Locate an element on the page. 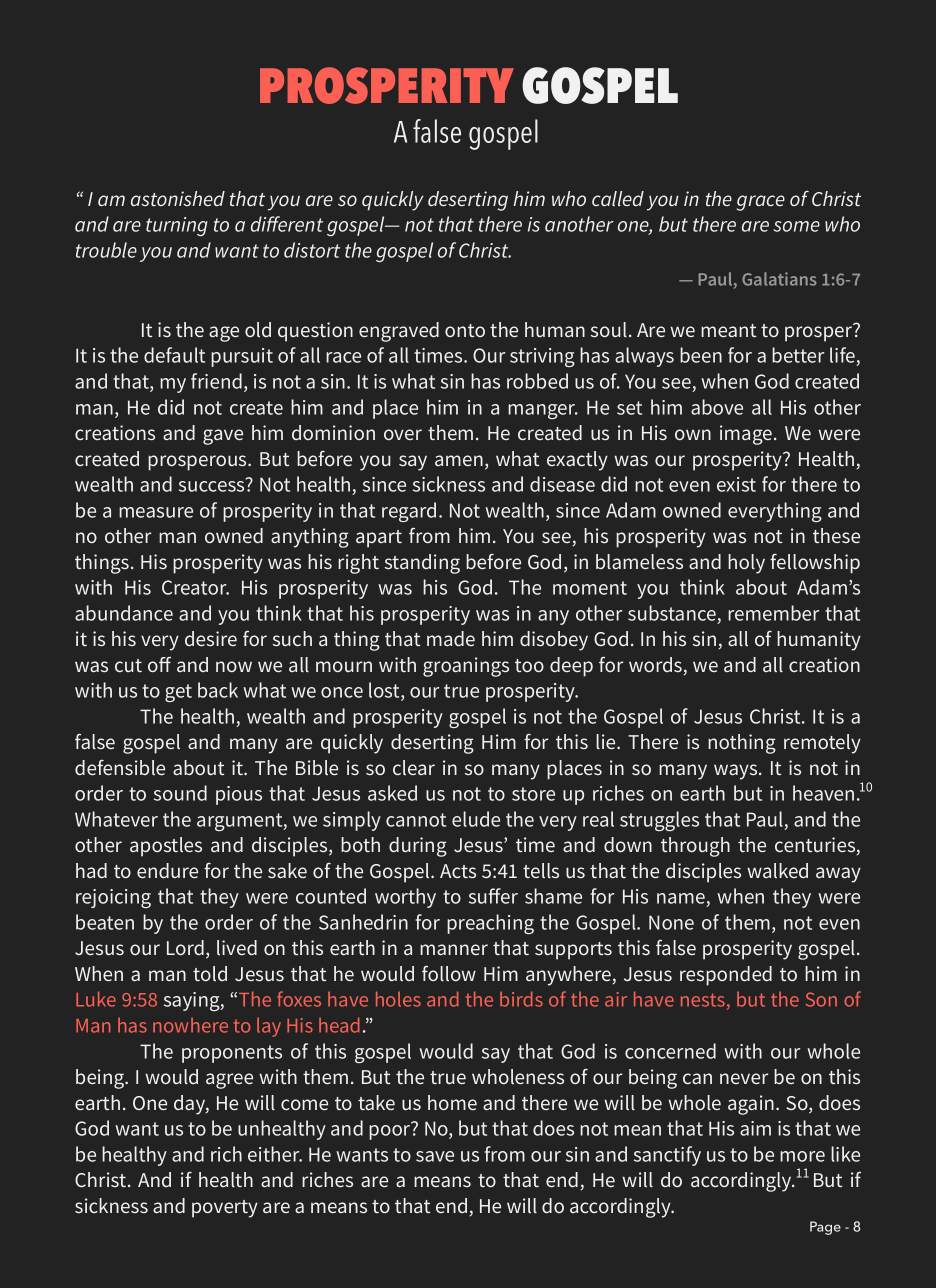  responded is located at coordinates (726, 976).
